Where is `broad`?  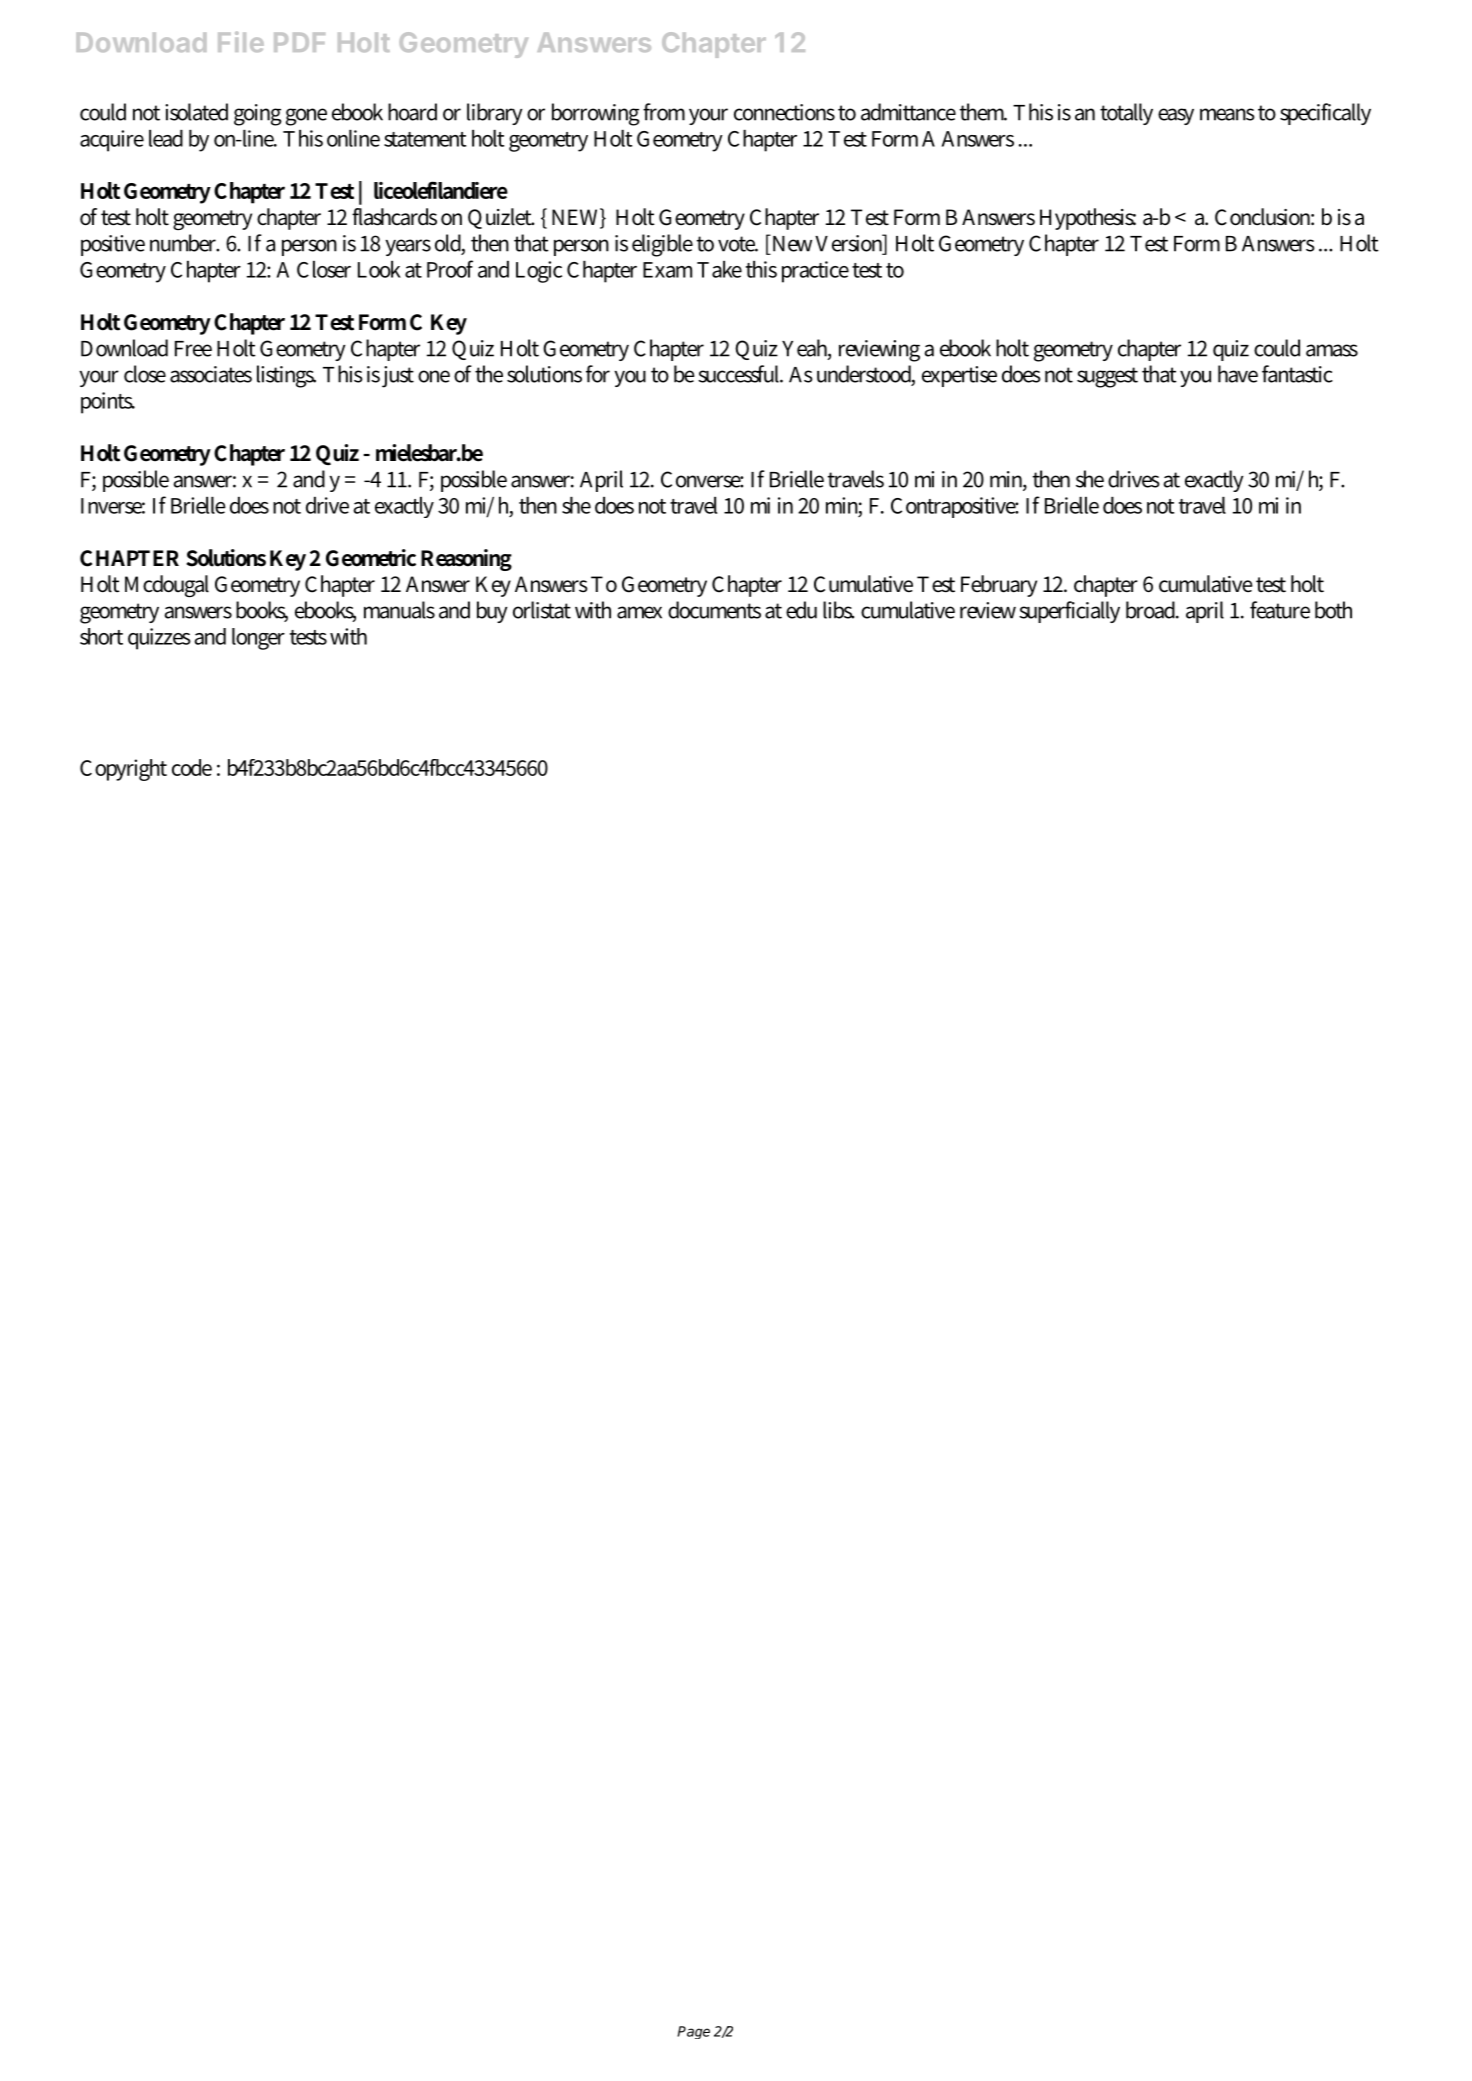
broad is located at coordinates (1152, 610).
